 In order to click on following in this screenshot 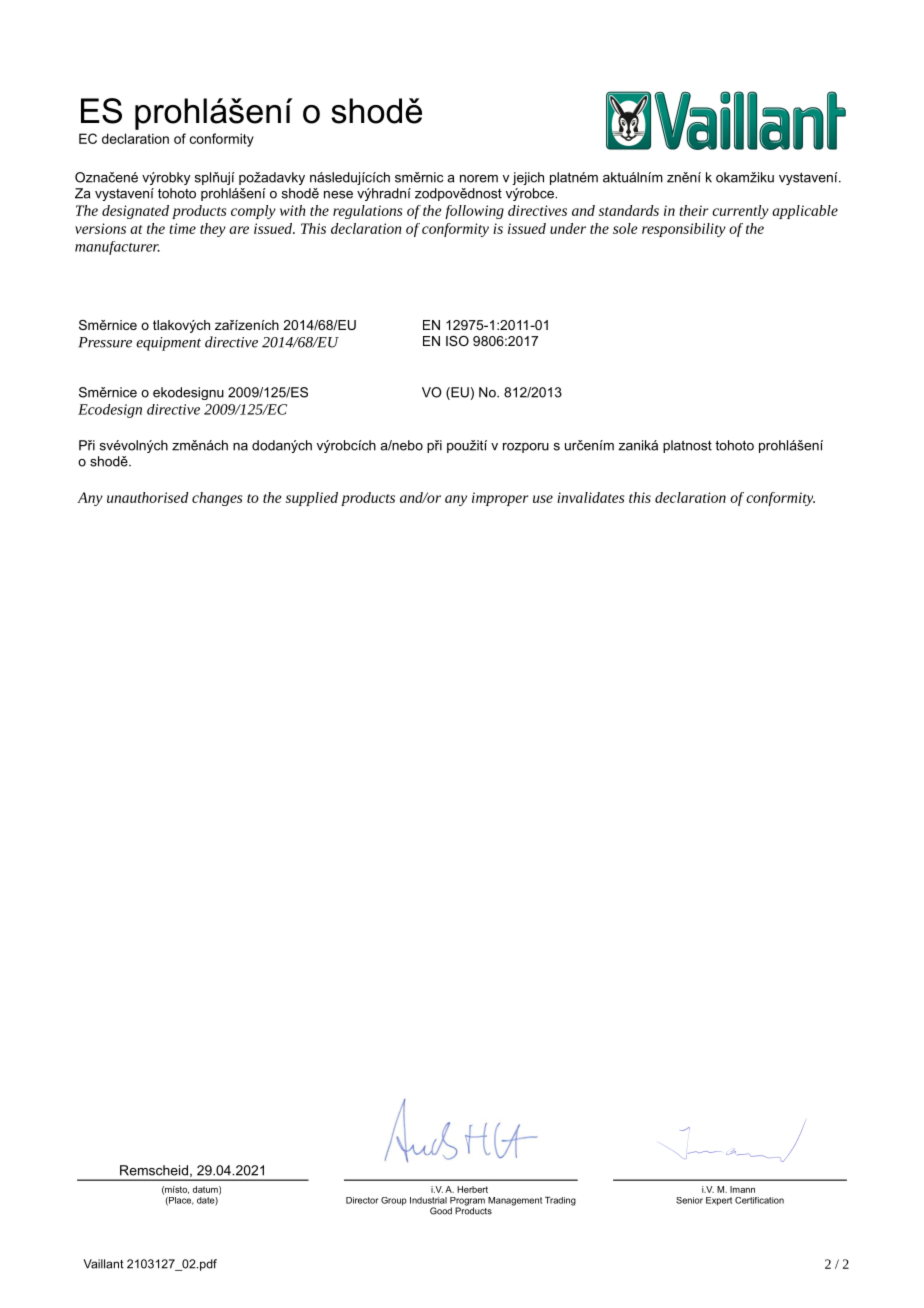, I will do `click(474, 212)`.
